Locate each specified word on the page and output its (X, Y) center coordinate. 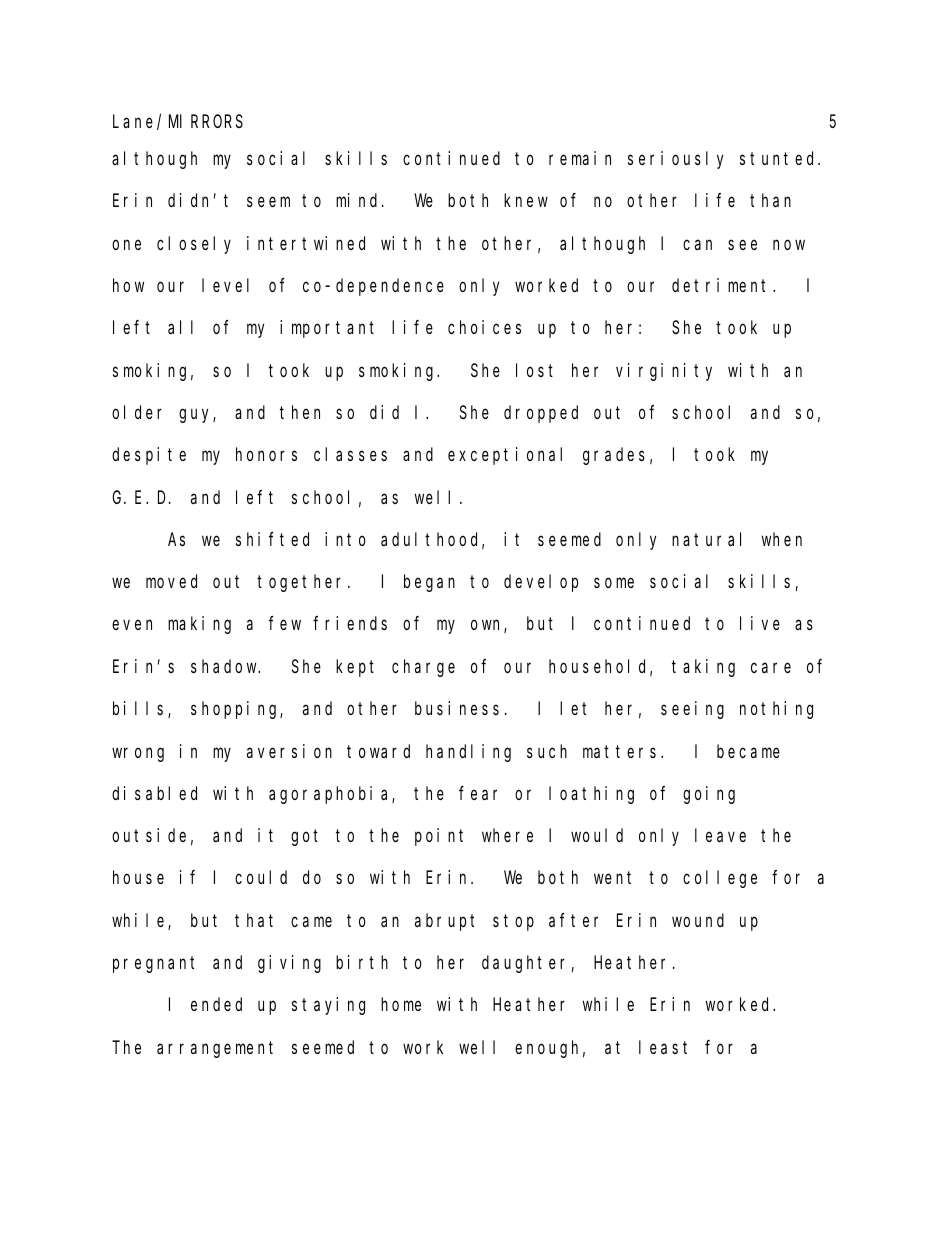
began (429, 583)
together (303, 583)
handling (468, 753)
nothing (776, 710)
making (199, 625)
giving (289, 964)
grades (614, 456)
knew (526, 200)
